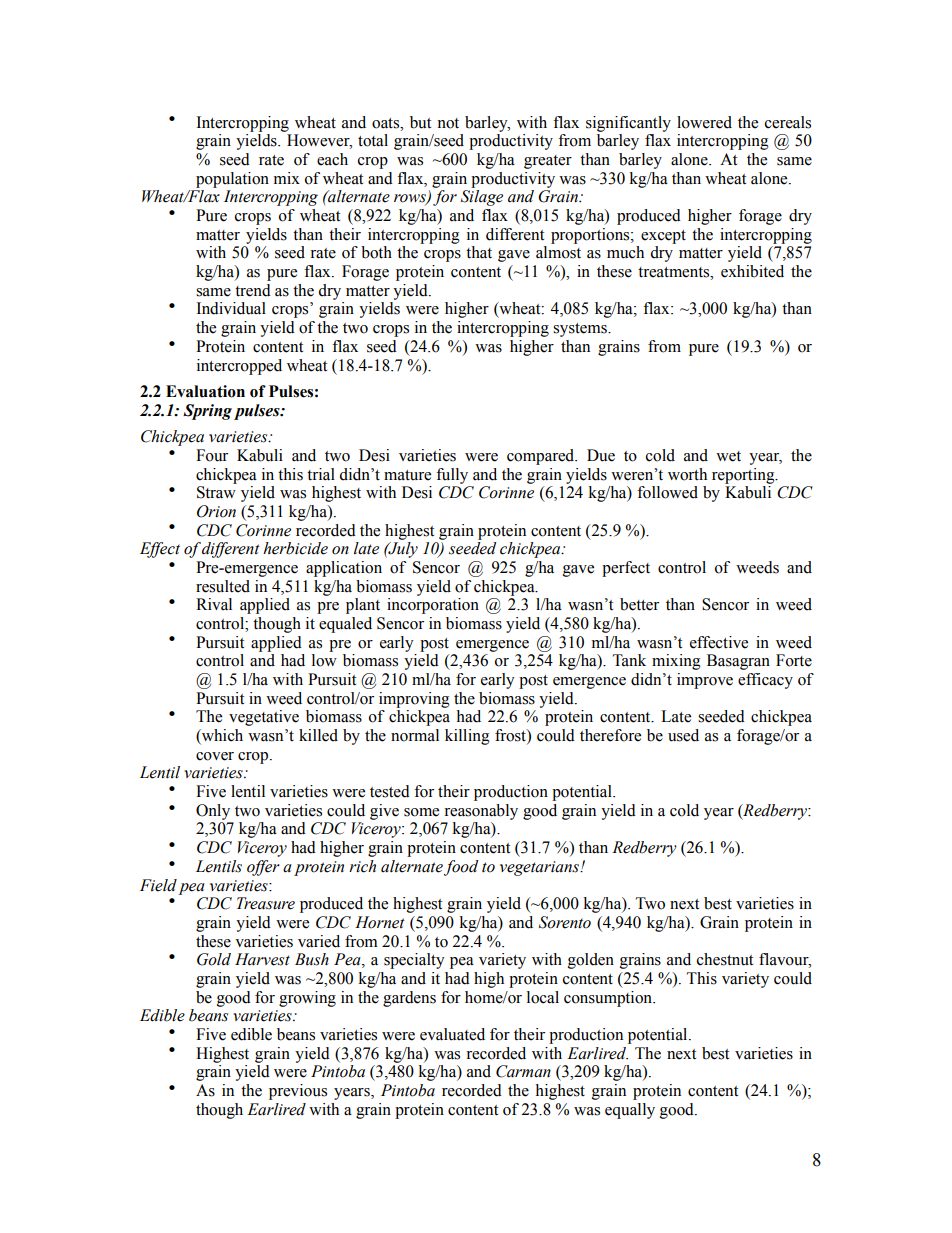 The image size is (952, 1233). I want to click on not, so click(448, 123).
